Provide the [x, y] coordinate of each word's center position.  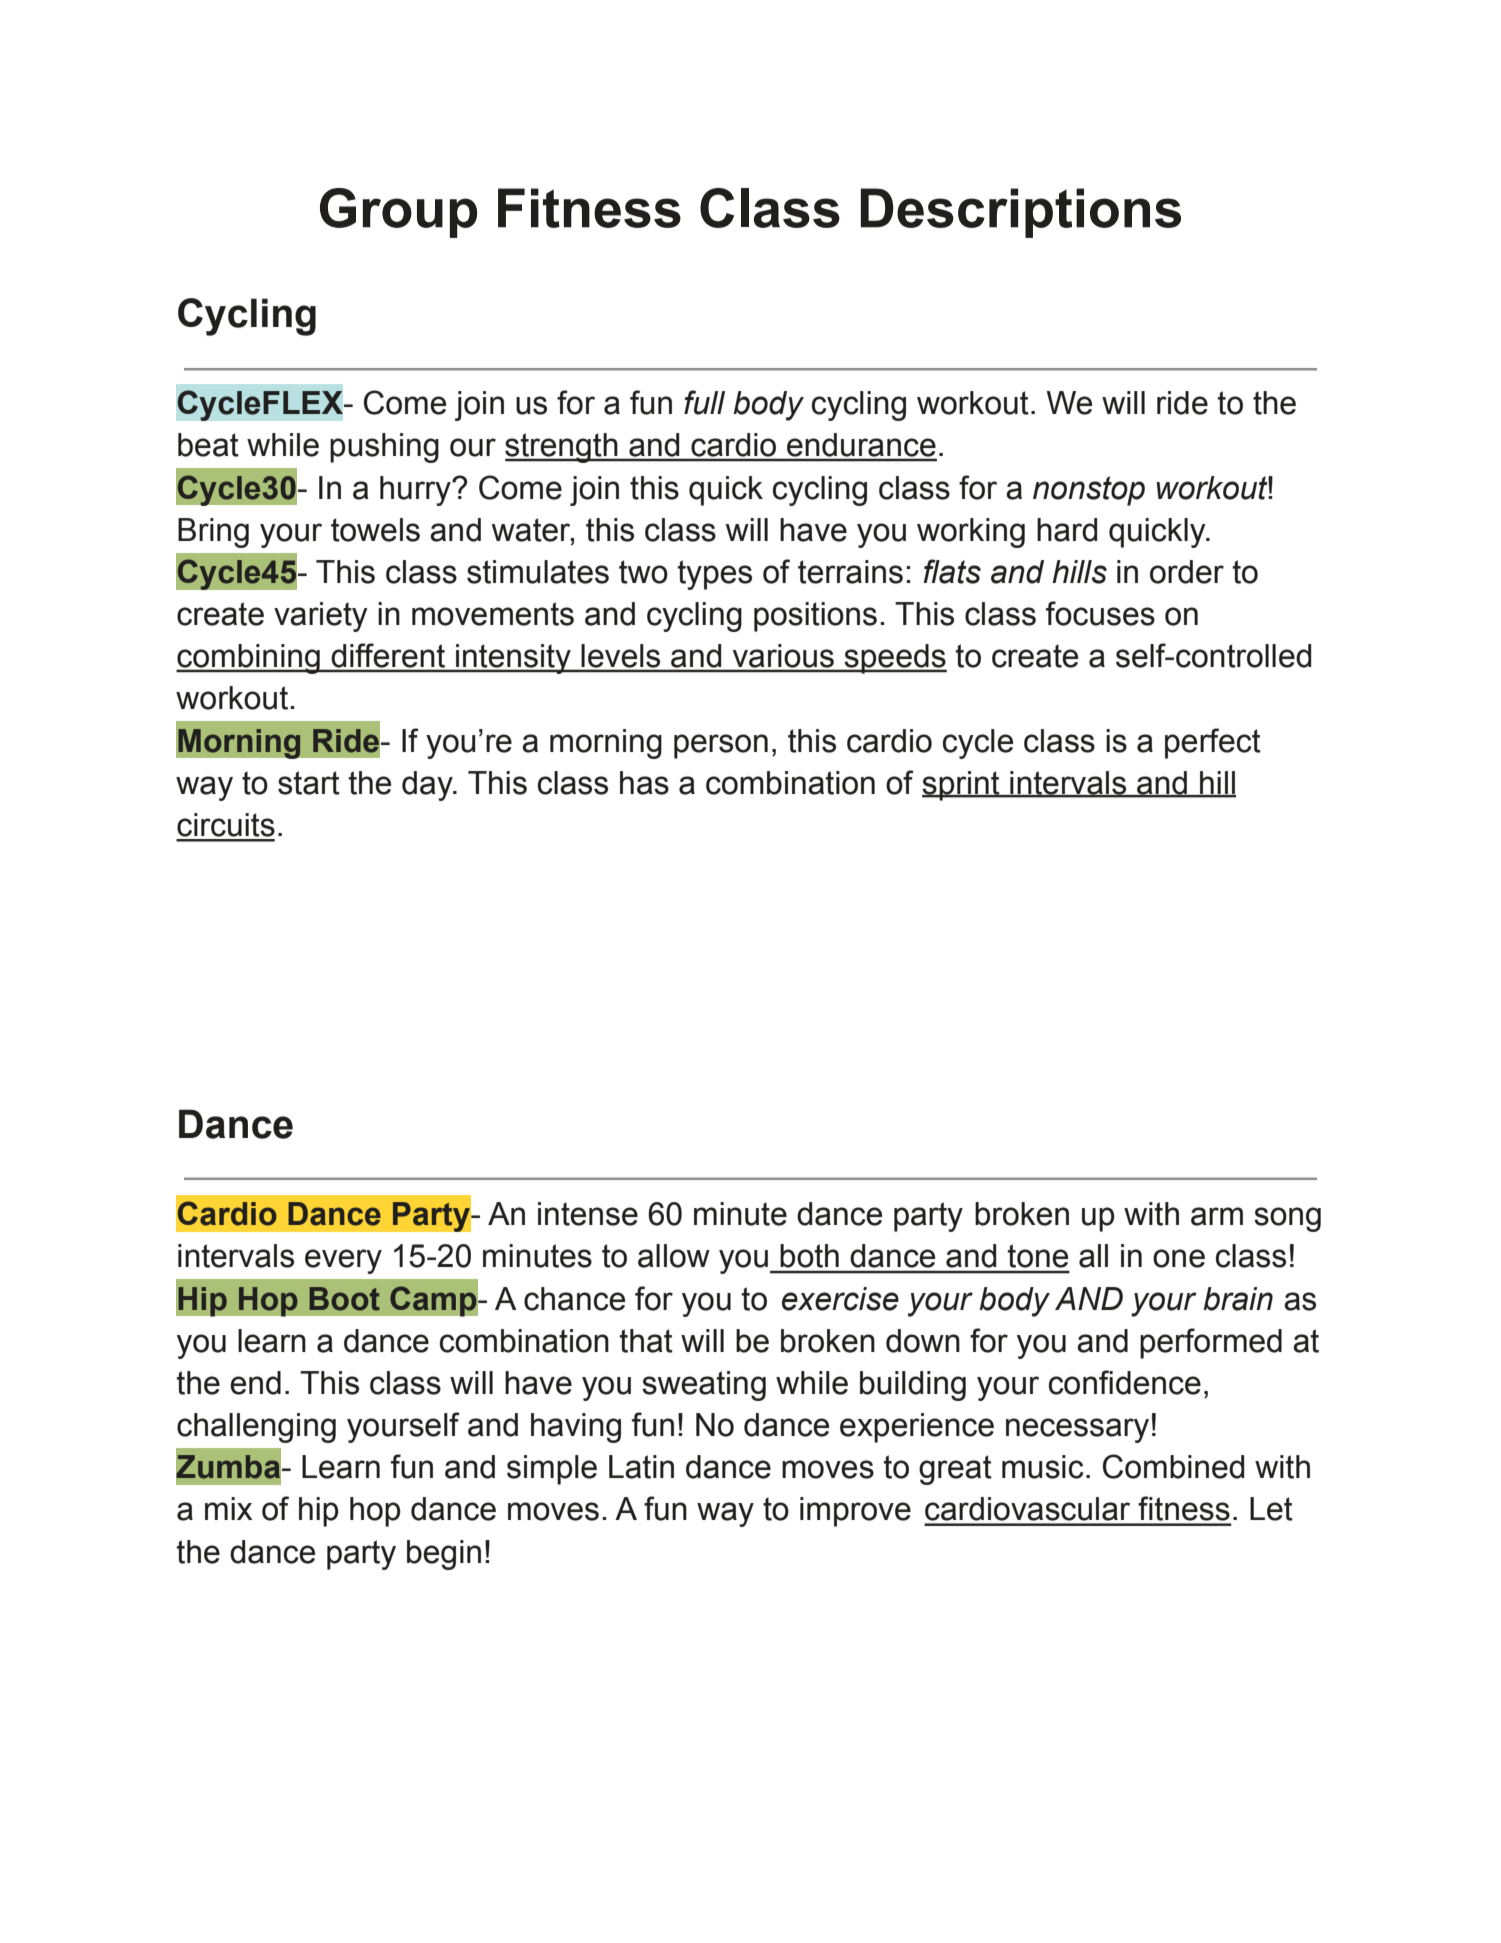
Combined [1173, 1466]
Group [398, 213]
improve [855, 1512]
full [704, 402]
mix [228, 1508]
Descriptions [1021, 213]
